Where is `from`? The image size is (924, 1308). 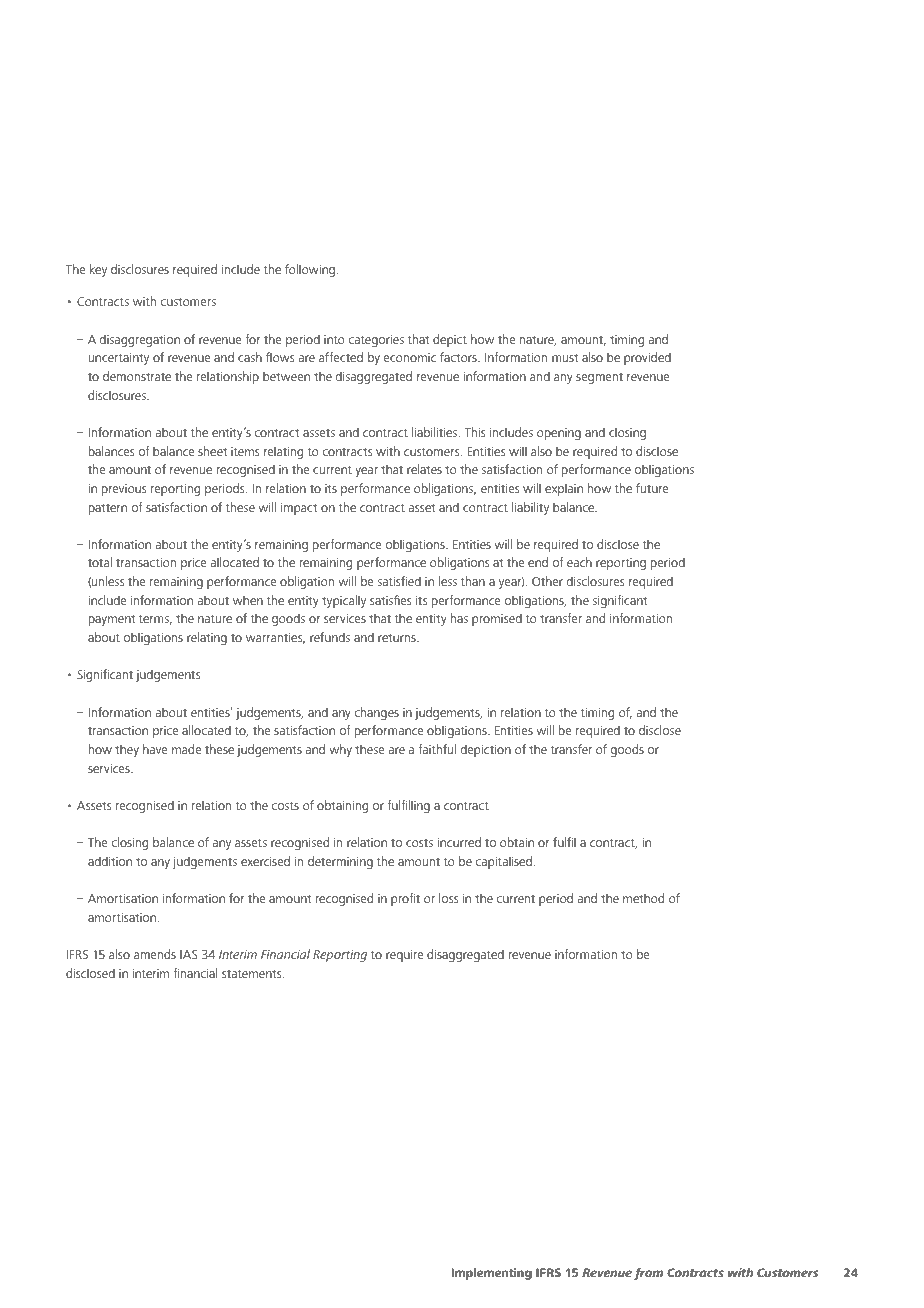 from is located at coordinates (648, 1274).
